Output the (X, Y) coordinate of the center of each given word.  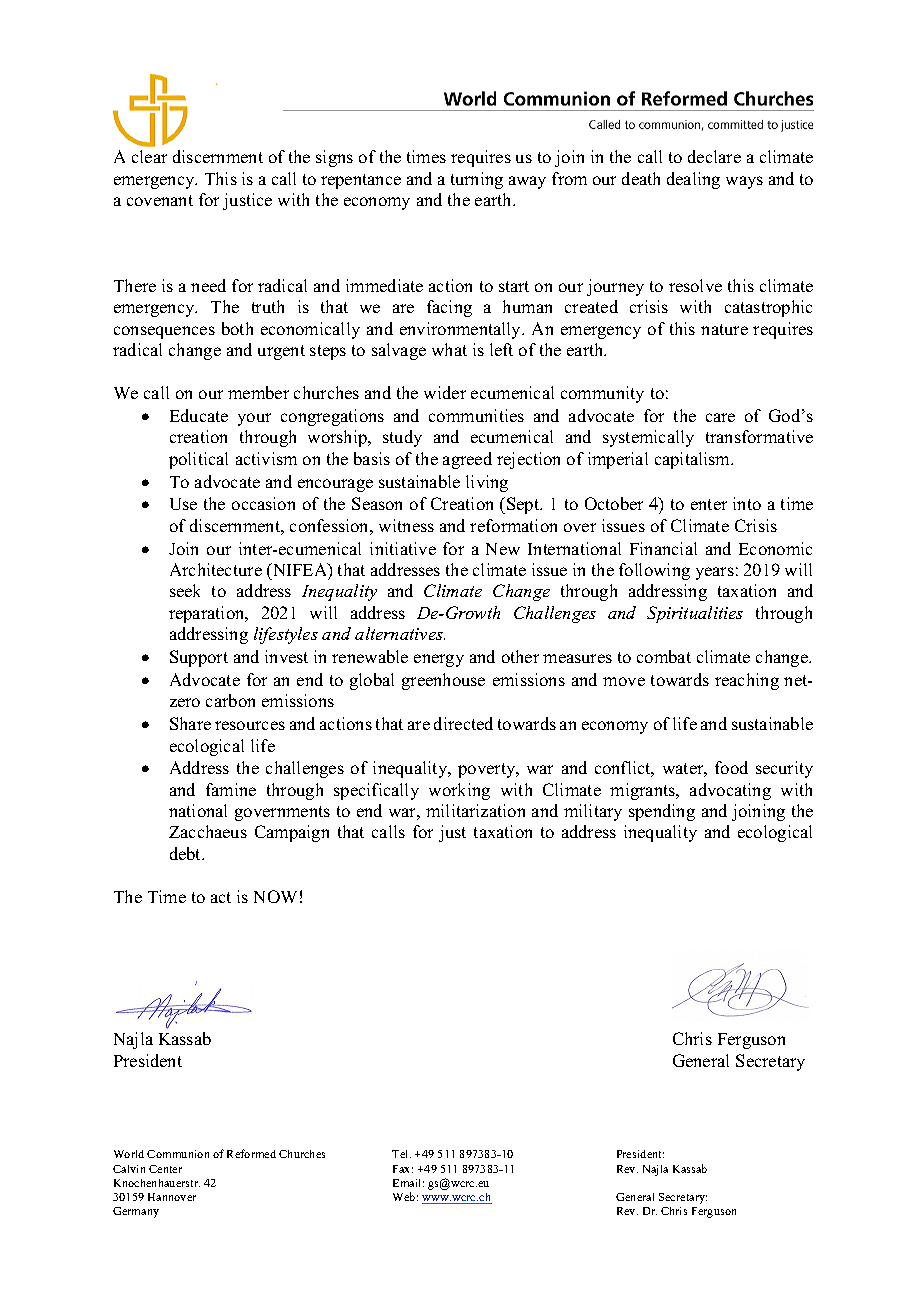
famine (231, 789)
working (459, 791)
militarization (475, 810)
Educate (199, 415)
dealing (693, 180)
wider (445, 392)
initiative (403, 548)
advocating (730, 791)
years (715, 573)
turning (477, 180)
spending (662, 812)
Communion (178, 1154)
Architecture (216, 569)
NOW (275, 896)
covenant (160, 200)
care (720, 417)
